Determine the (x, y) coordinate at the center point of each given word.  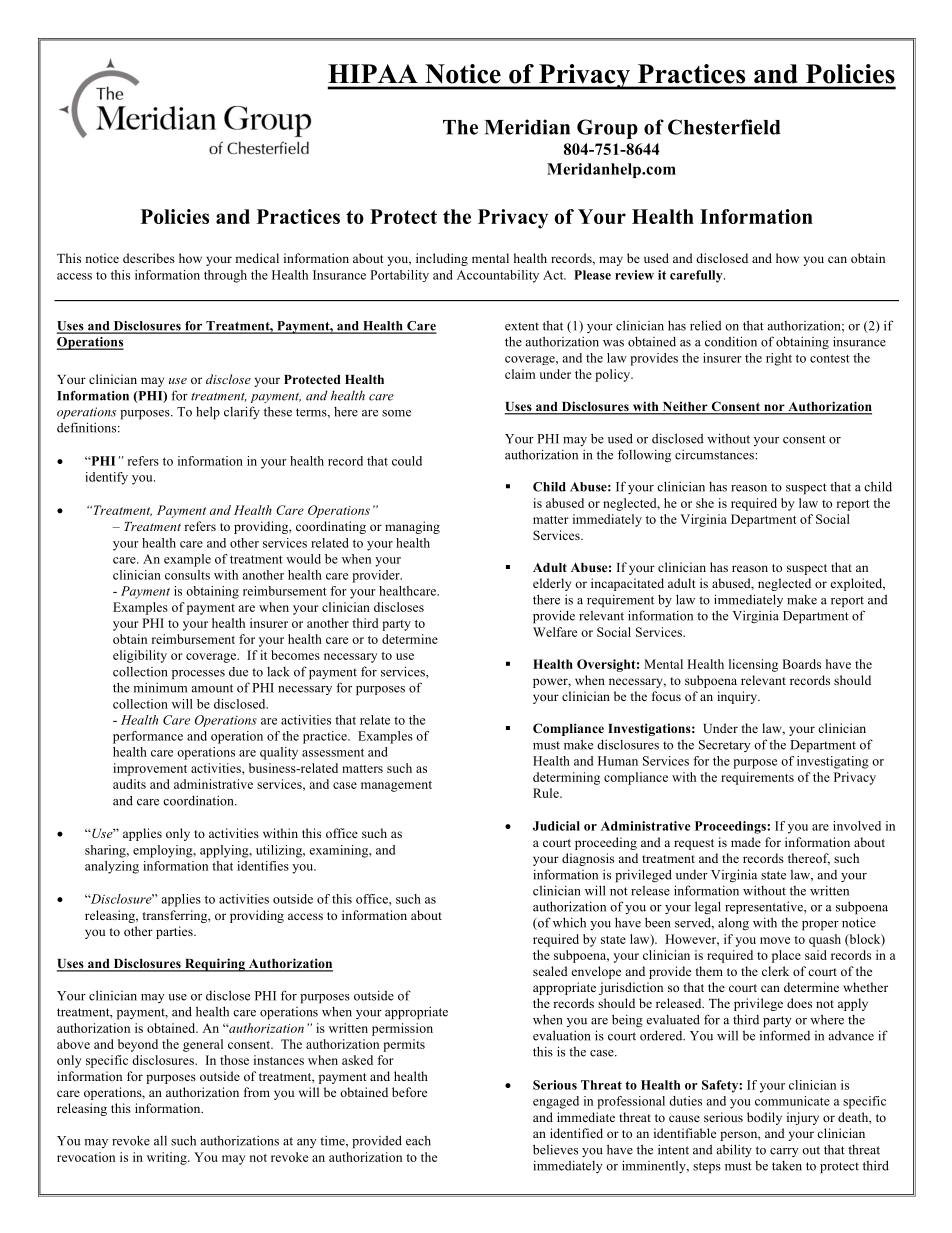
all (160, 1141)
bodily (764, 1118)
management (396, 786)
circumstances (714, 454)
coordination (199, 800)
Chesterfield (724, 127)
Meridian (527, 127)
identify (106, 478)
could (407, 461)
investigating (833, 762)
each (418, 1141)
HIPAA (373, 73)
